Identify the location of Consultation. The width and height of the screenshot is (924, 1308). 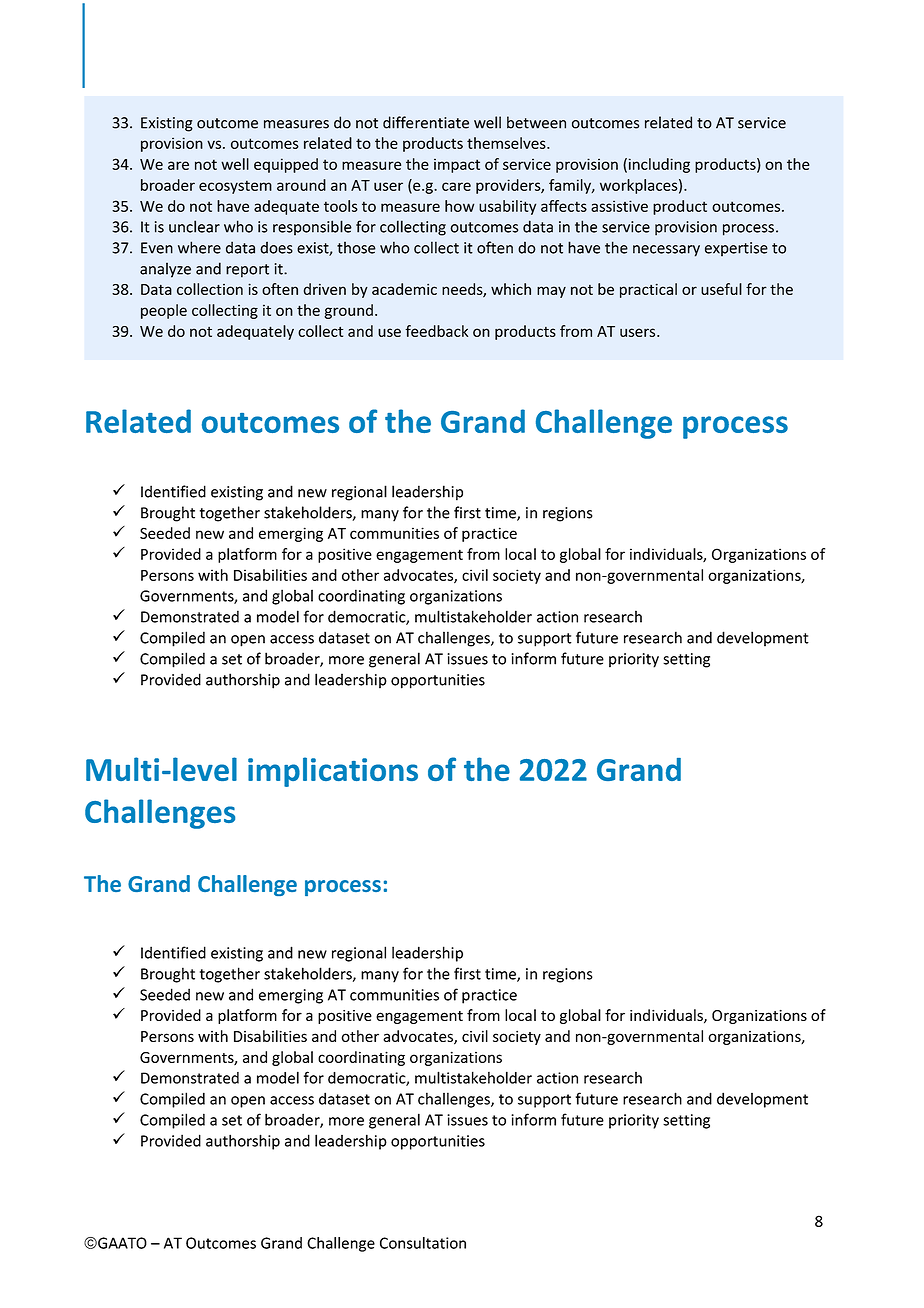
(423, 1243).
